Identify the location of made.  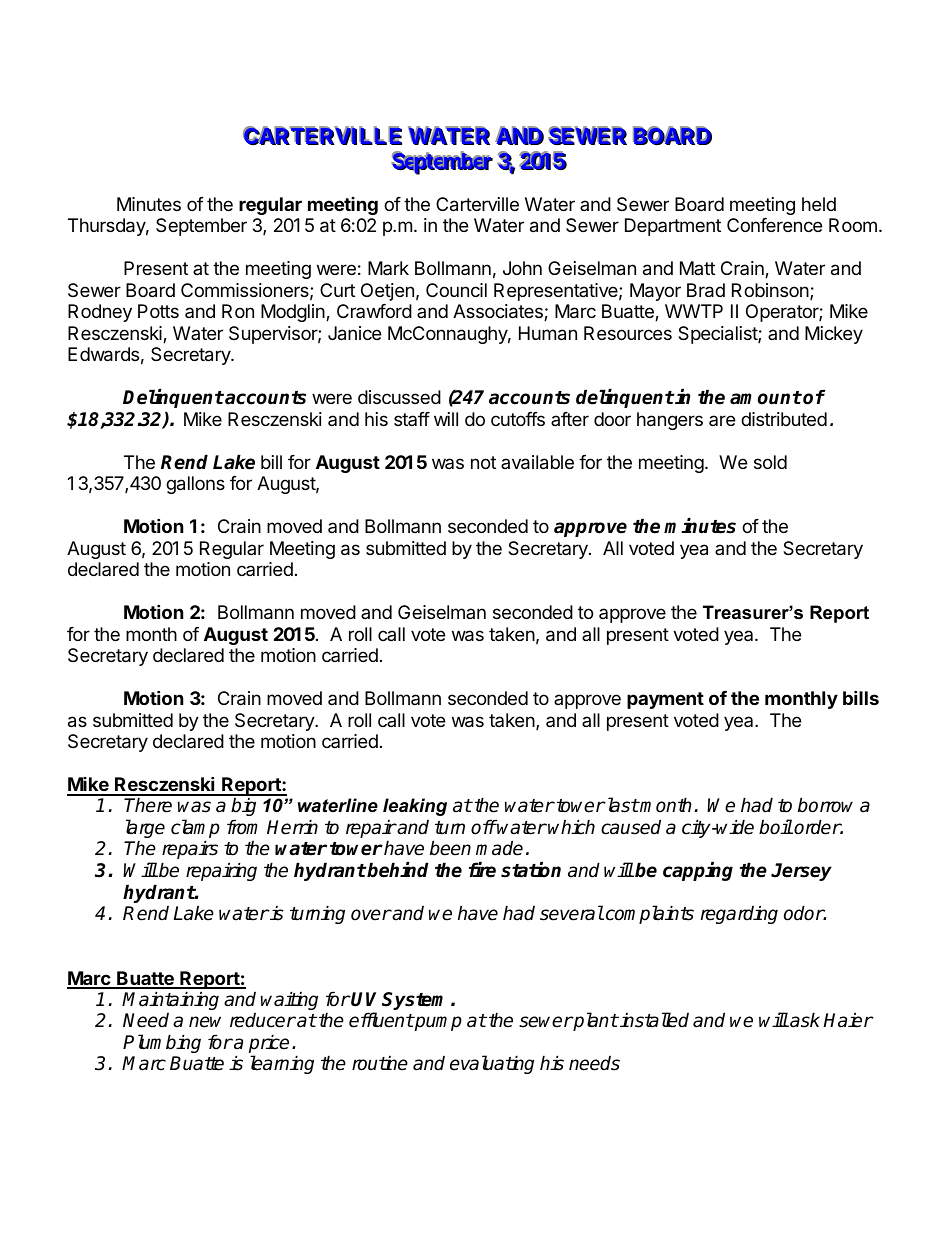
(499, 848).
